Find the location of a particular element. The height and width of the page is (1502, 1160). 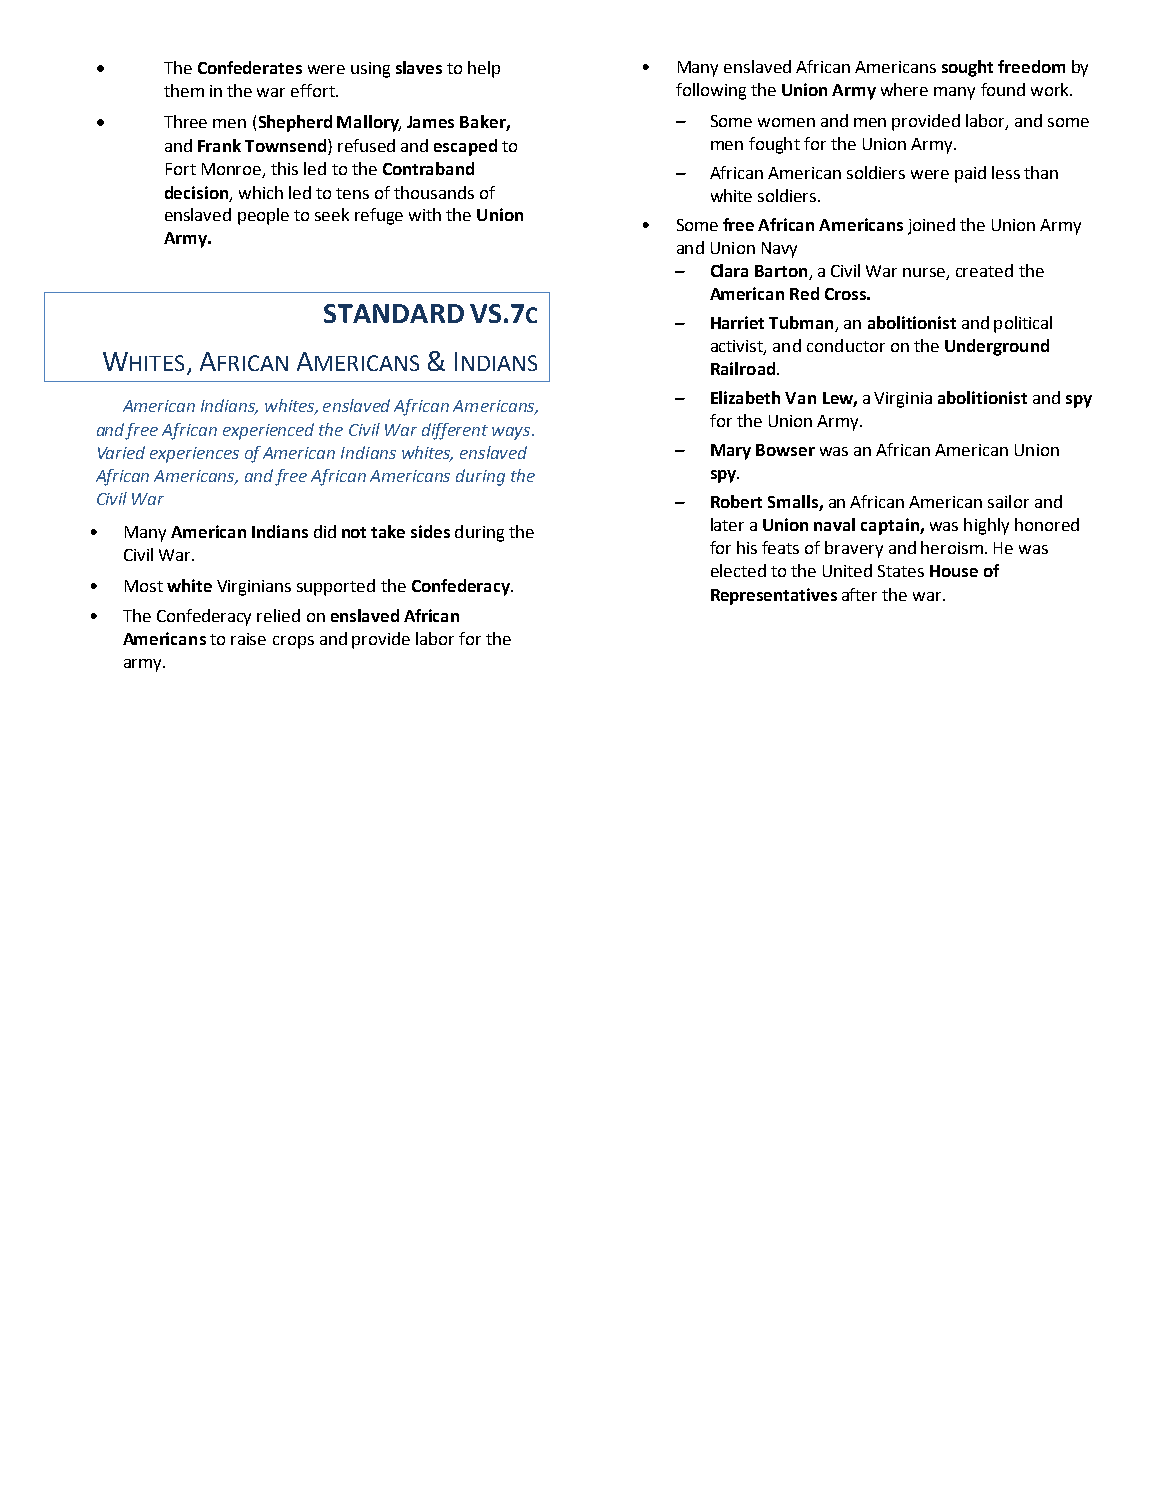

people is located at coordinates (263, 216).
